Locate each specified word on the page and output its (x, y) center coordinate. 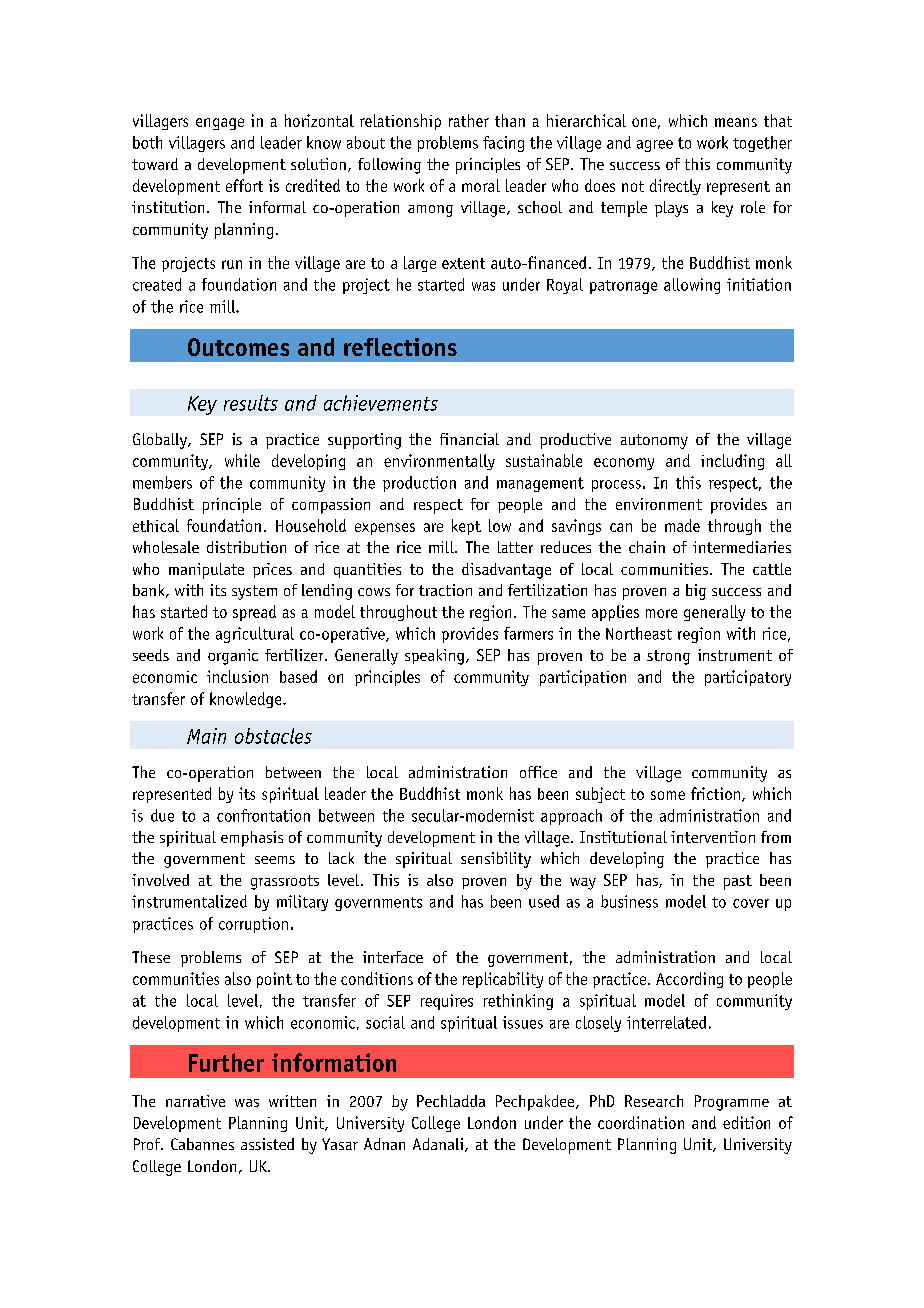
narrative (195, 1101)
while (242, 460)
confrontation (263, 815)
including (732, 462)
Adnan (384, 1144)
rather (469, 120)
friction (715, 793)
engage (220, 124)
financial (469, 439)
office (538, 772)
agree (655, 146)
